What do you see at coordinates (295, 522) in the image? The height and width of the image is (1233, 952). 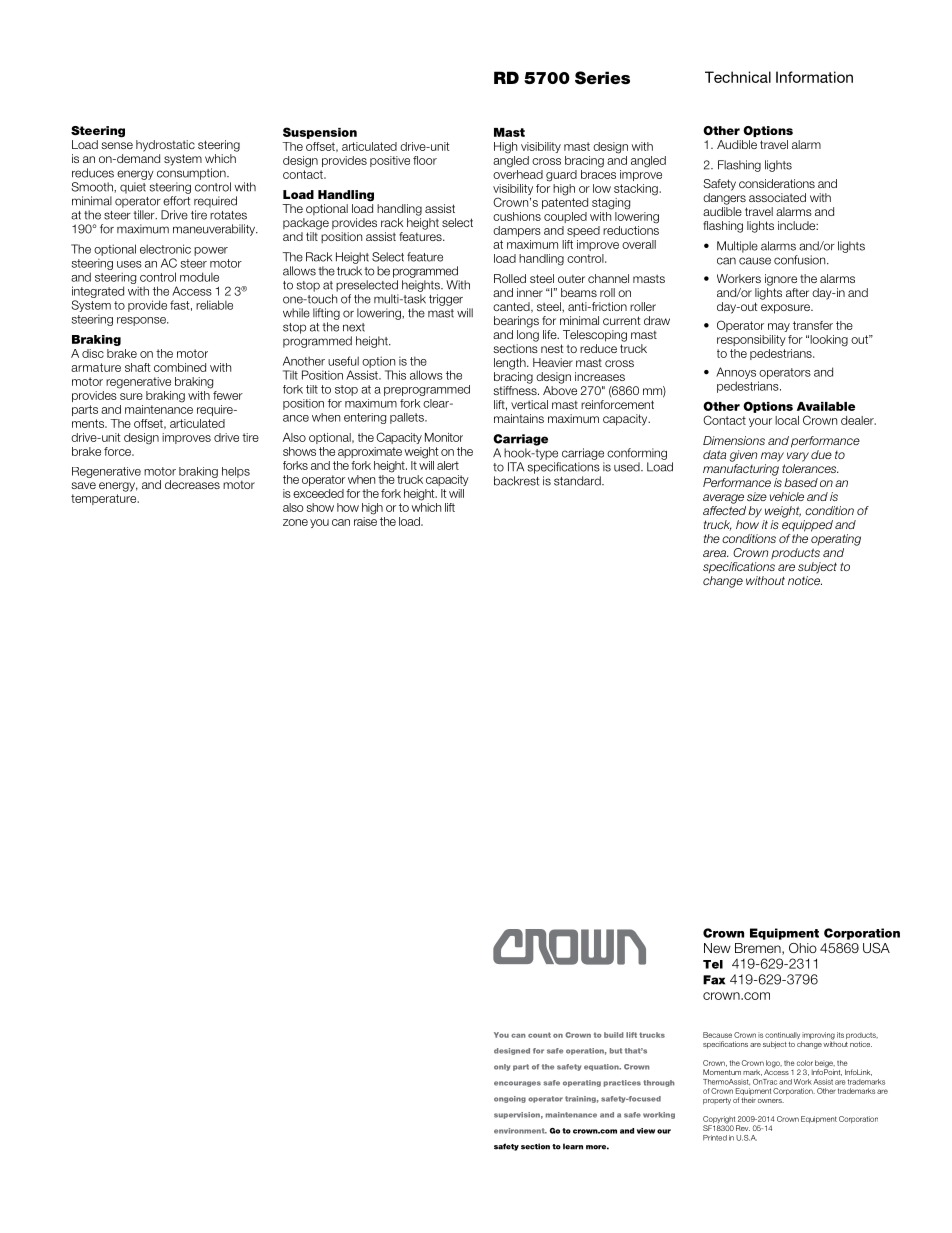 I see `zone` at bounding box center [295, 522].
